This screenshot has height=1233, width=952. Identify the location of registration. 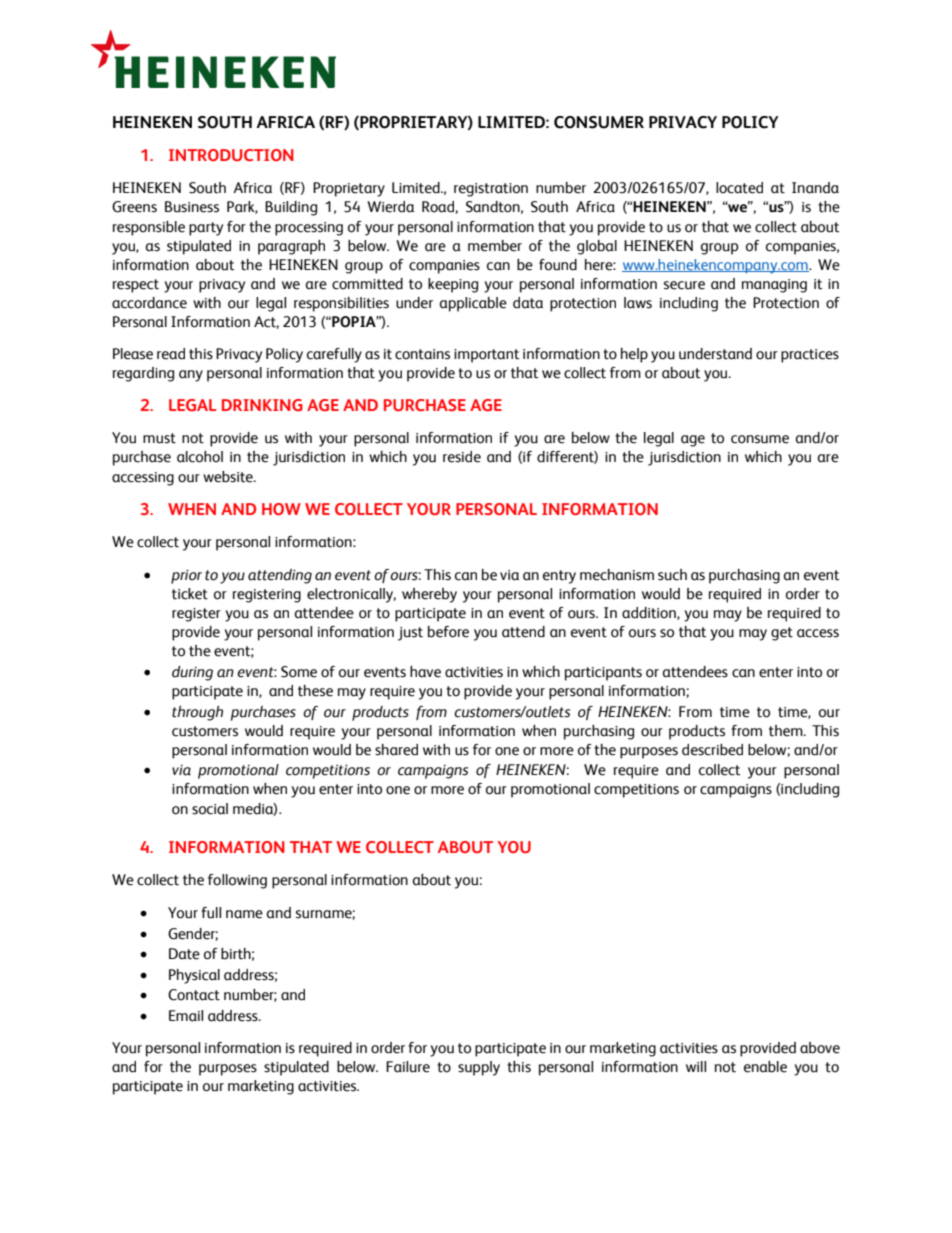
(491, 190).
